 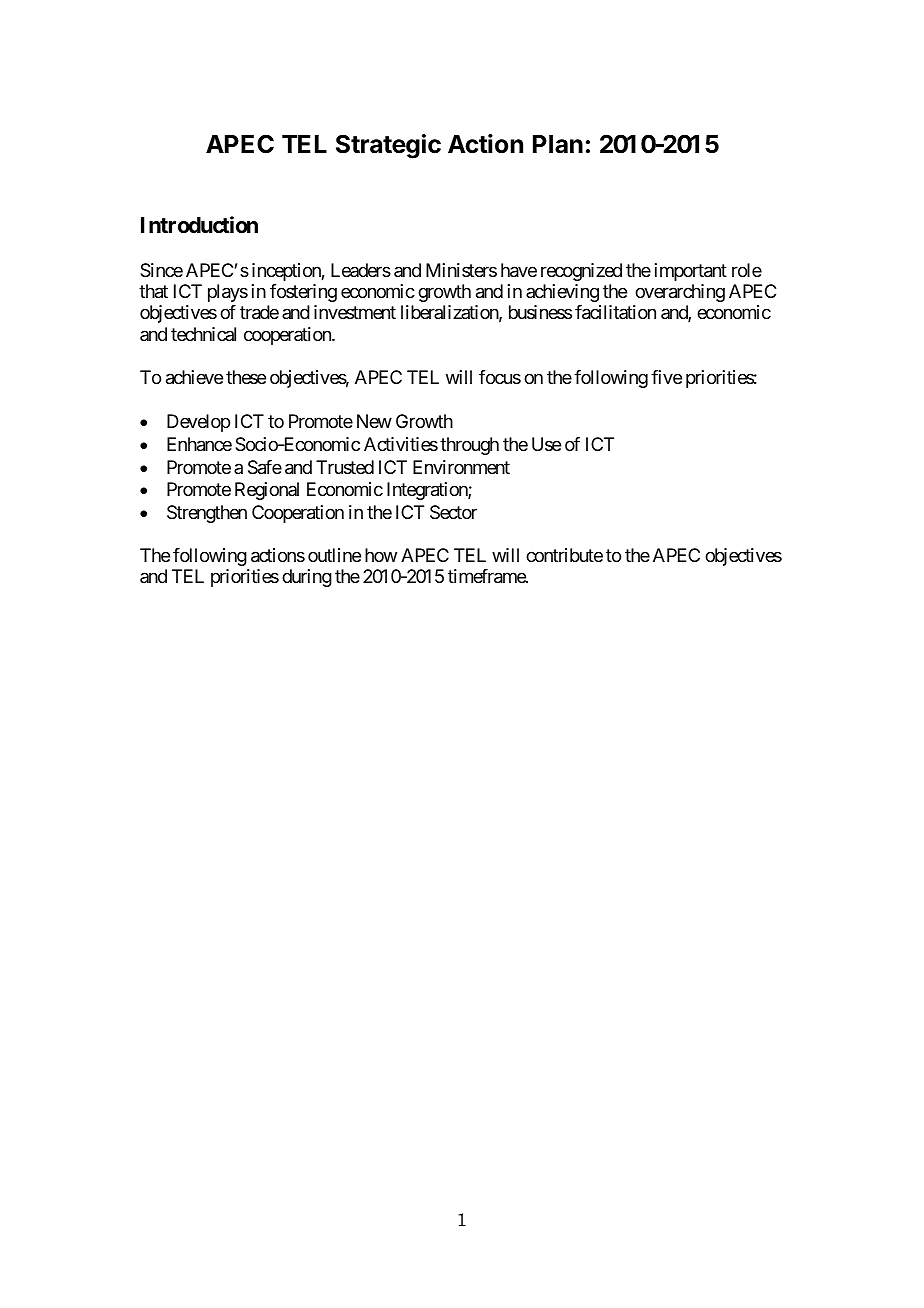 What do you see at coordinates (558, 144) in the image?
I see `Plan` at bounding box center [558, 144].
